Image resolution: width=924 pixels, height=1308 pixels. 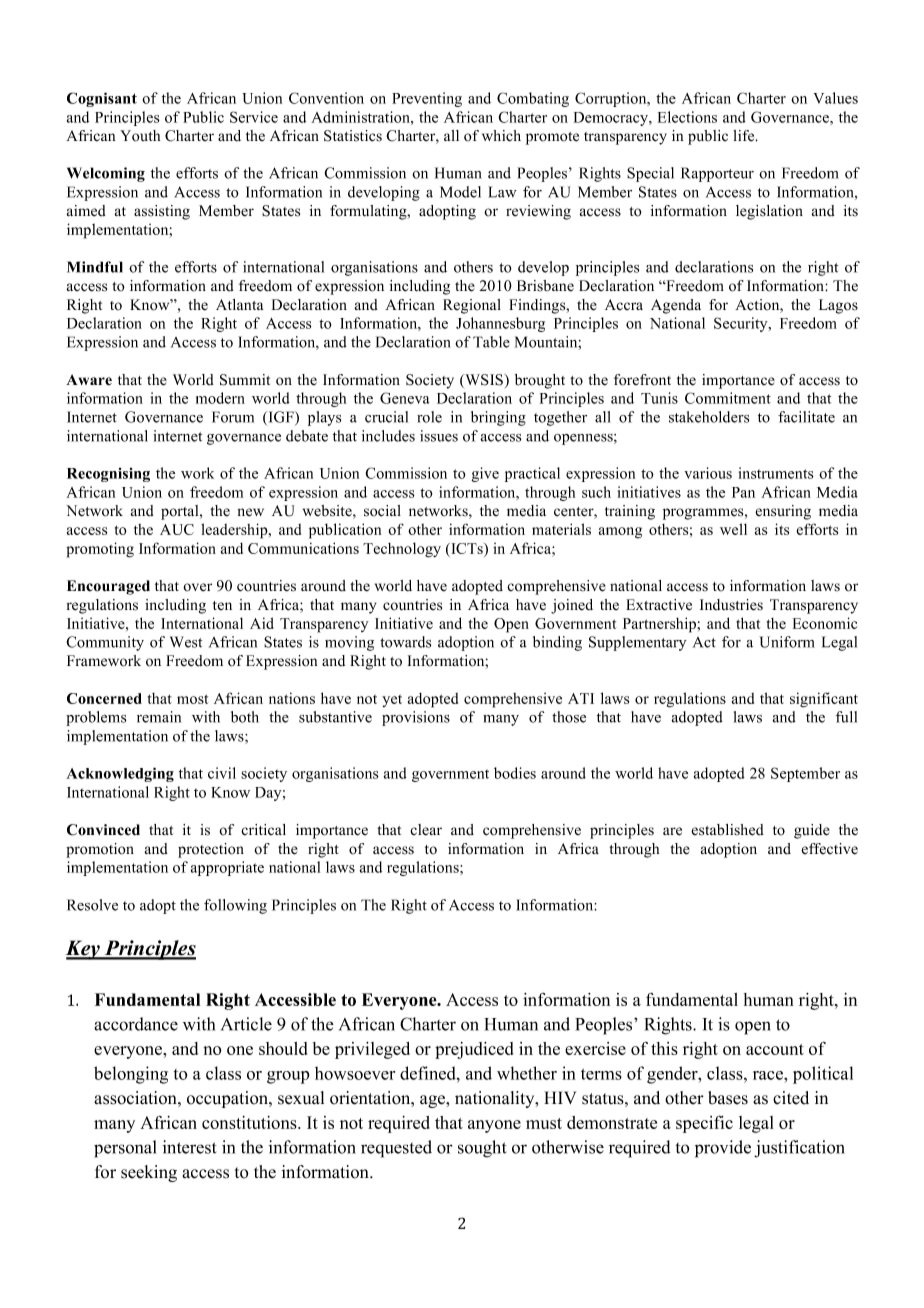 What do you see at coordinates (405, 642) in the screenshot?
I see `towards` at bounding box center [405, 642].
